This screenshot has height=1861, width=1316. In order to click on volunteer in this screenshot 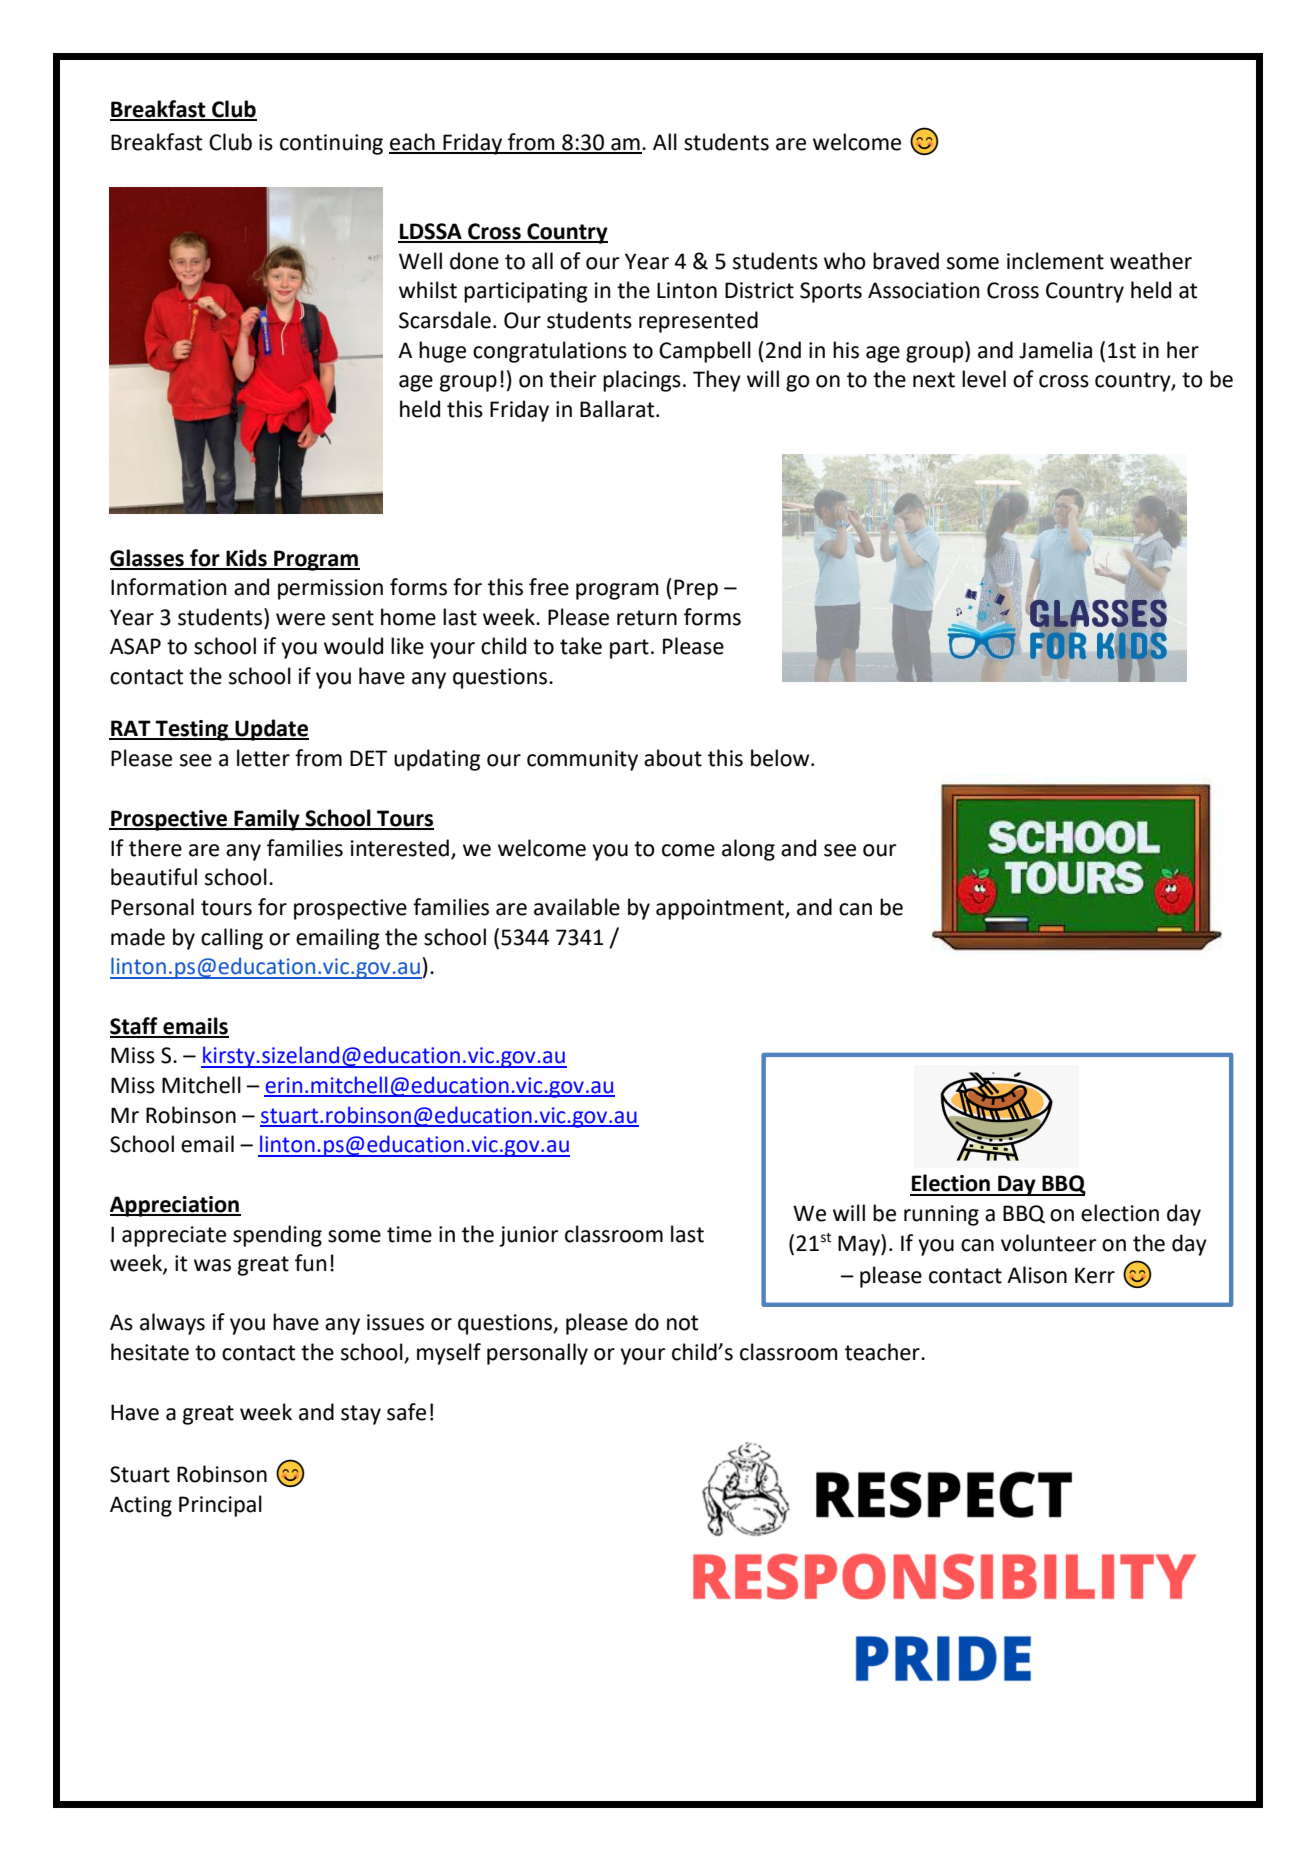, I will do `click(1049, 1243)`.
